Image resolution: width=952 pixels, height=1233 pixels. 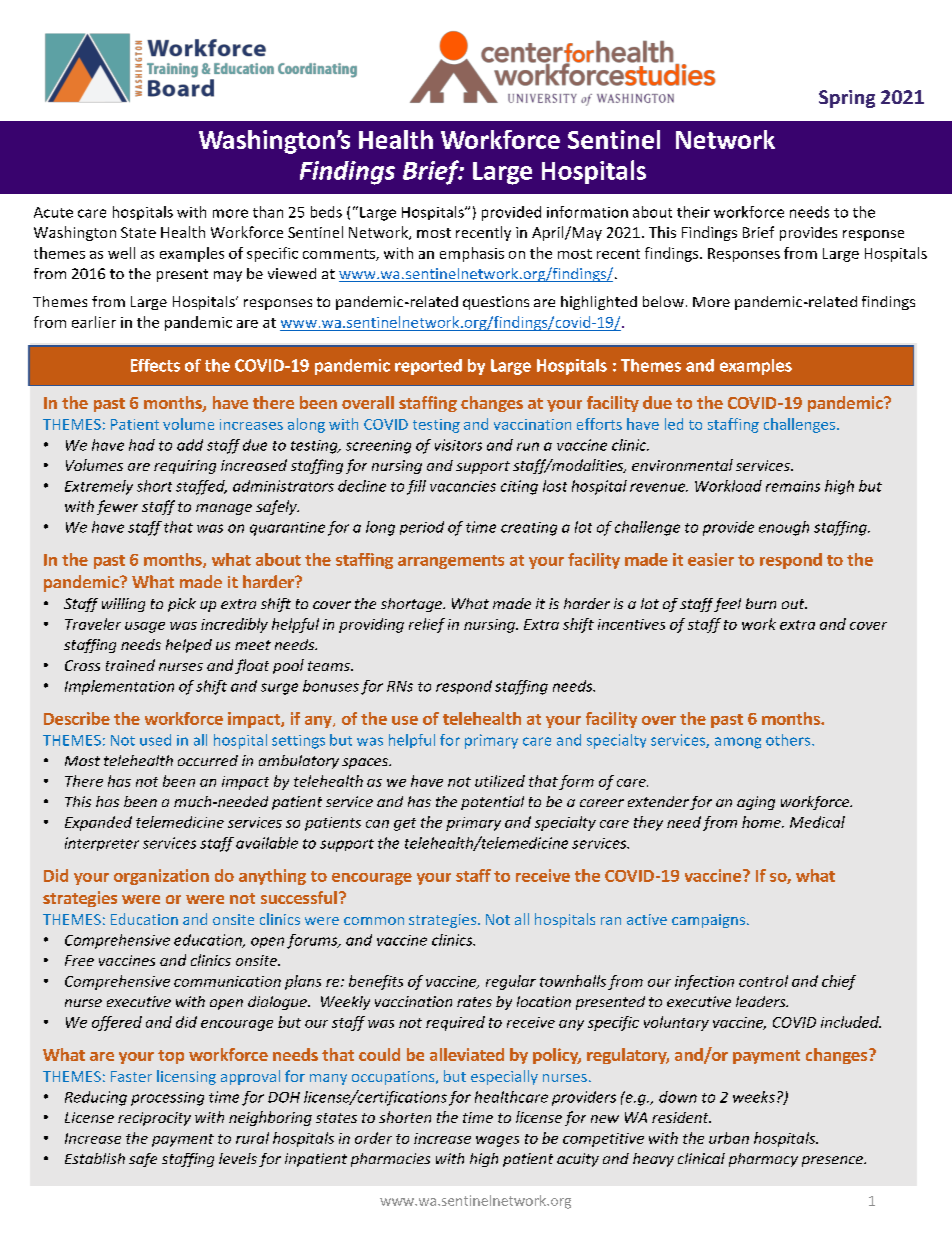 What do you see at coordinates (374, 921) in the page?
I see `common` at bounding box center [374, 921].
